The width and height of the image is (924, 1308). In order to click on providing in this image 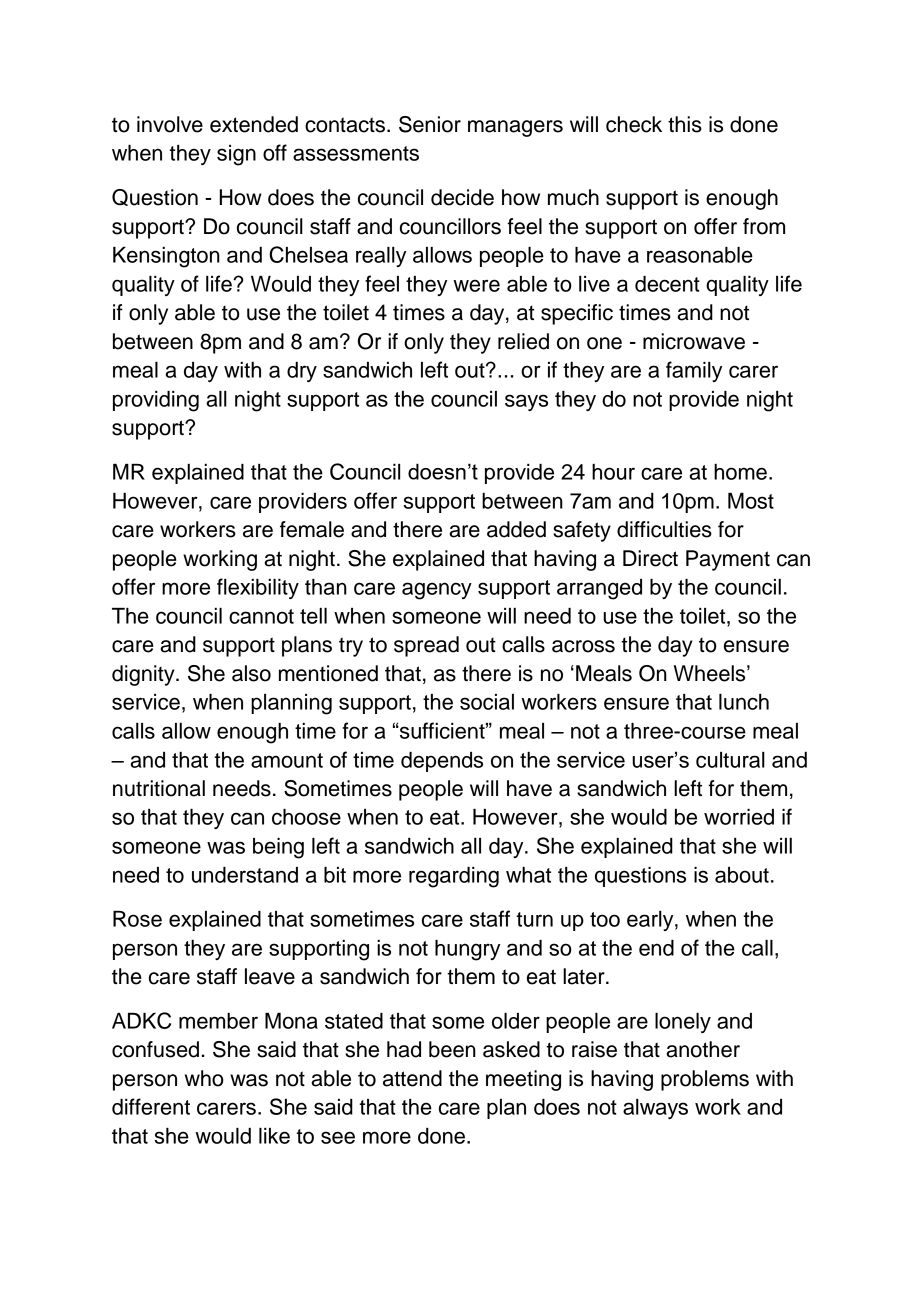, I will do `click(156, 401)`.
